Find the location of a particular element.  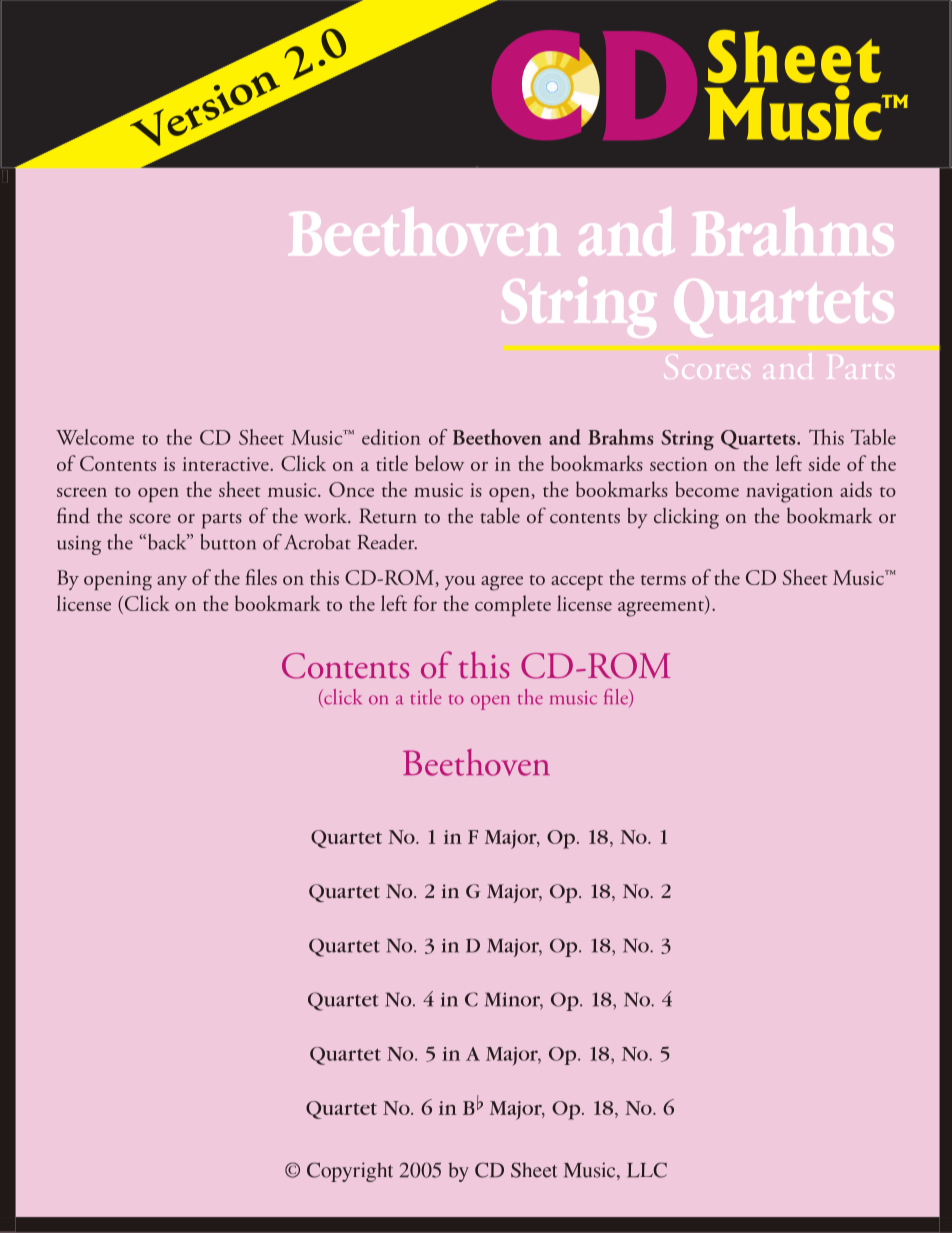

LLC is located at coordinates (647, 1170).
